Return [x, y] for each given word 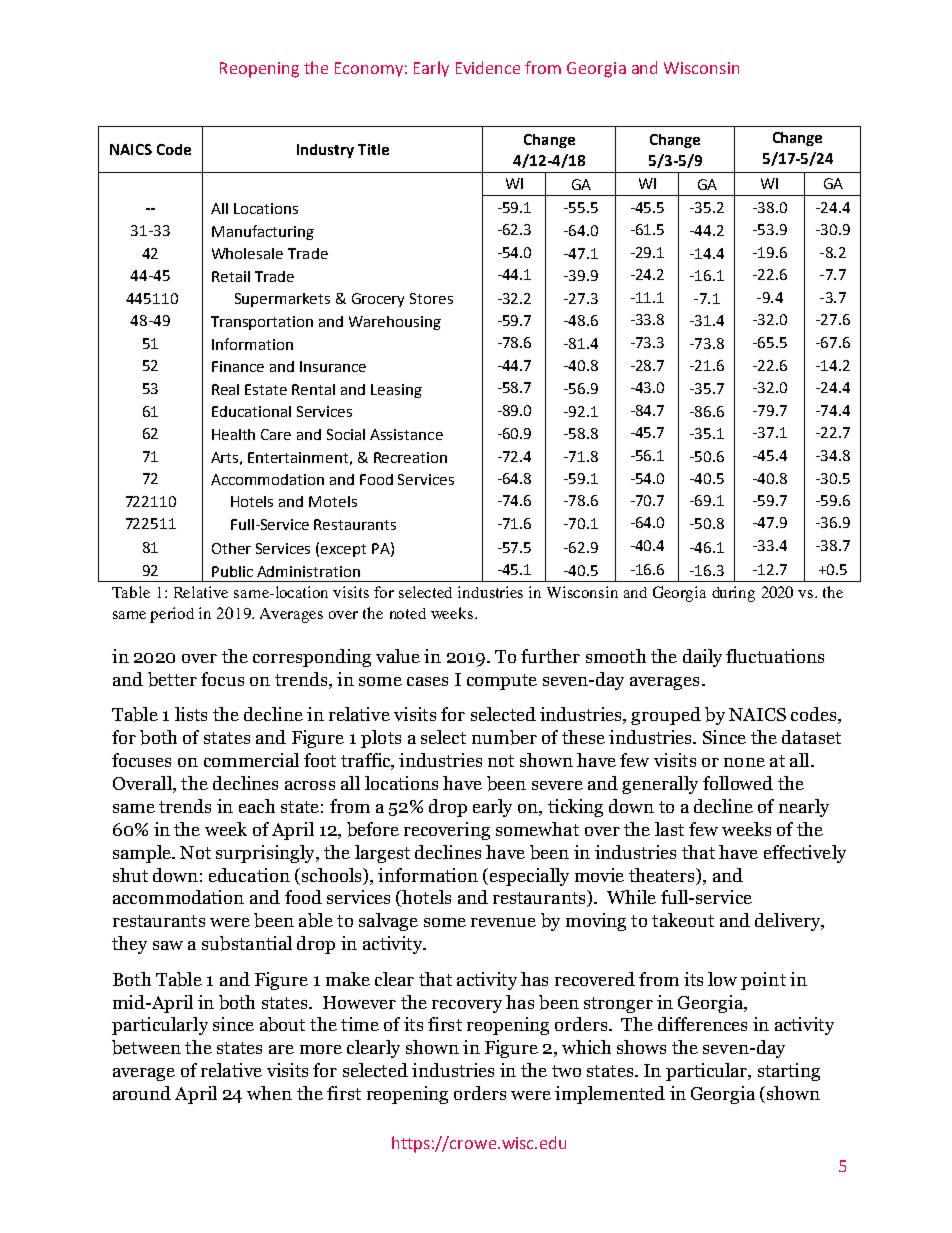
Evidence [488, 67]
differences [702, 1024]
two [566, 1071]
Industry [325, 151]
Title [373, 149]
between [146, 1047]
